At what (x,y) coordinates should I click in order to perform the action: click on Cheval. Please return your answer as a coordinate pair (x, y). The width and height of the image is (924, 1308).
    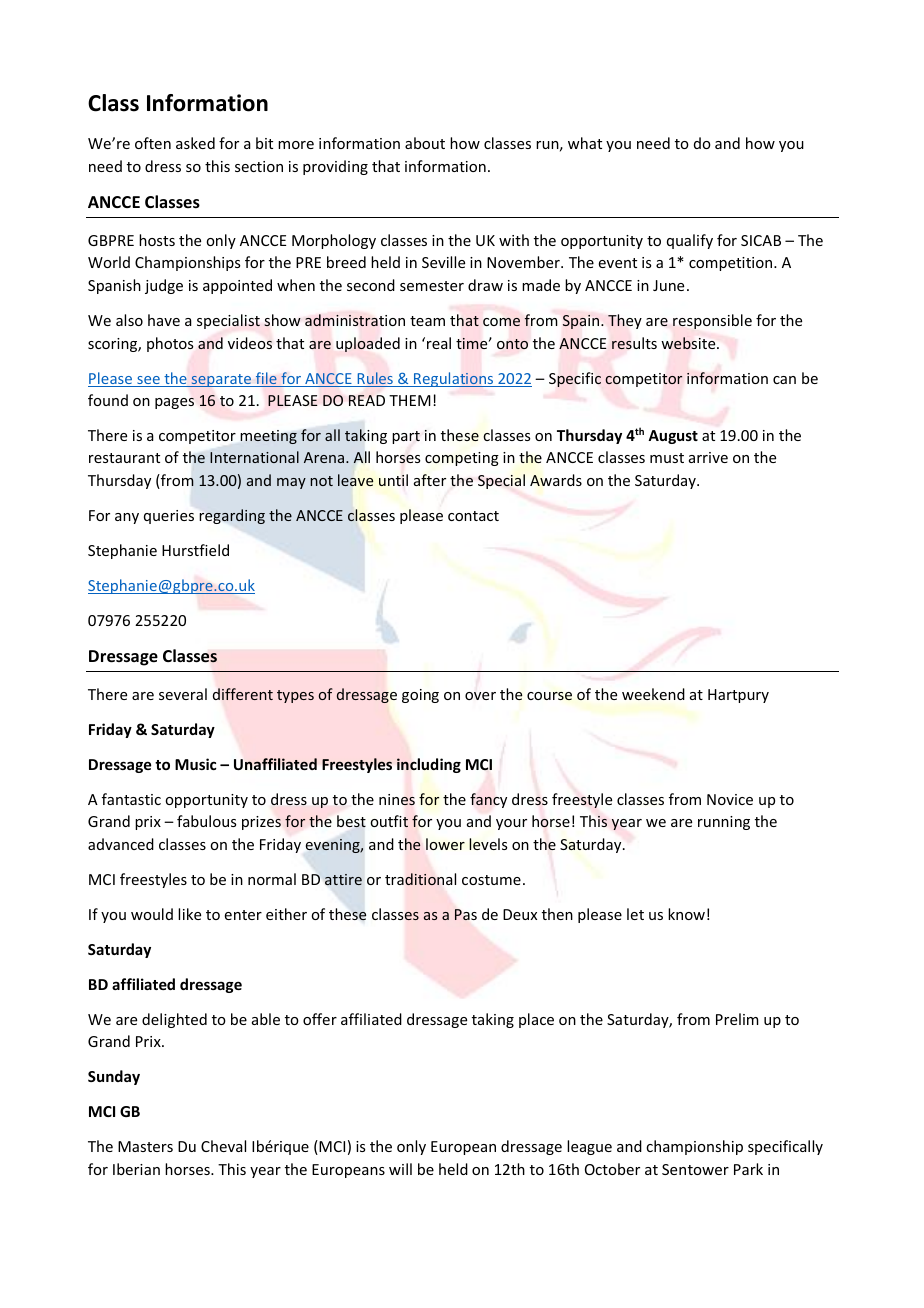
    Looking at the image, I should click on (223, 1146).
